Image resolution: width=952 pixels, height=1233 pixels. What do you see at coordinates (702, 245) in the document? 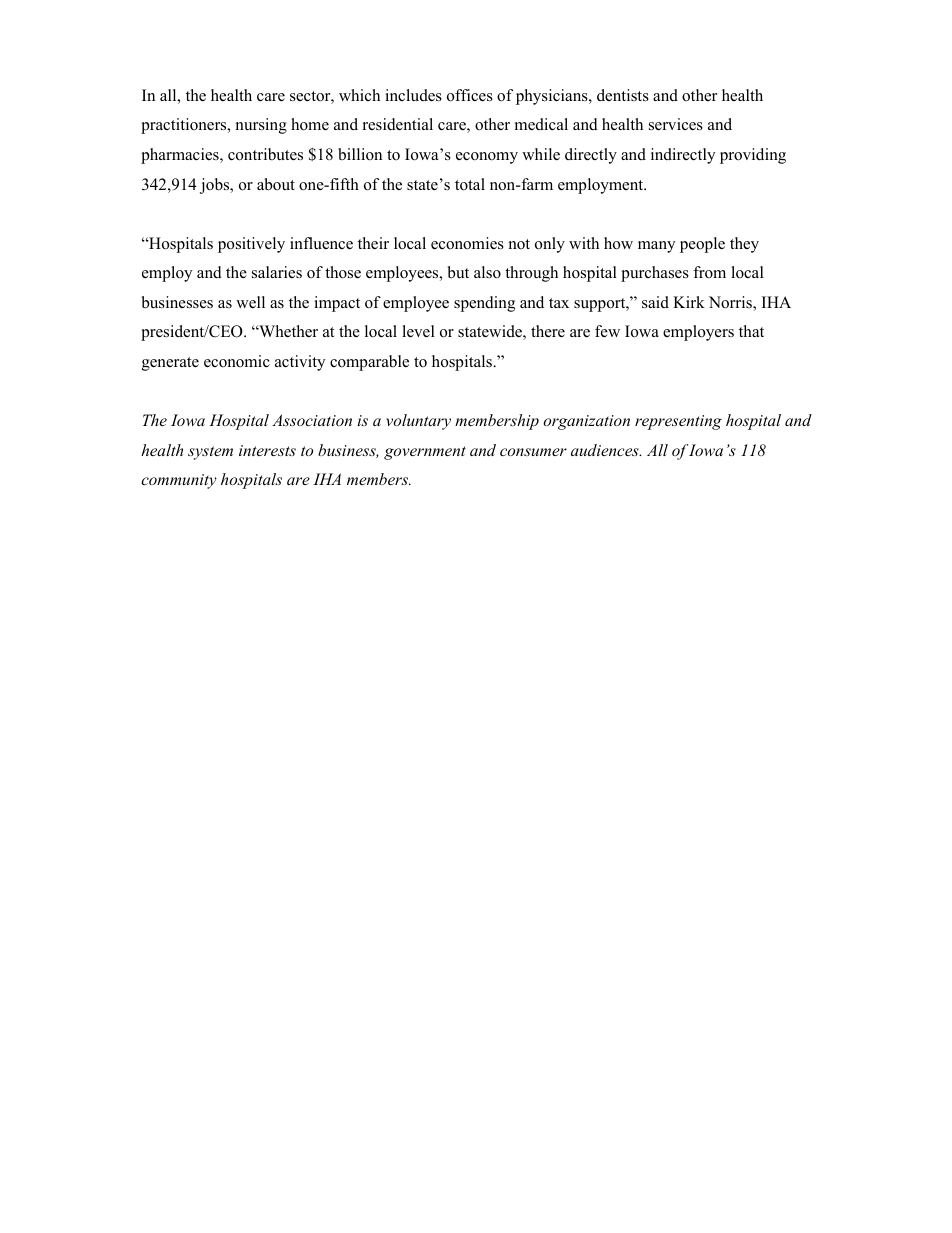
I see `people` at bounding box center [702, 245].
